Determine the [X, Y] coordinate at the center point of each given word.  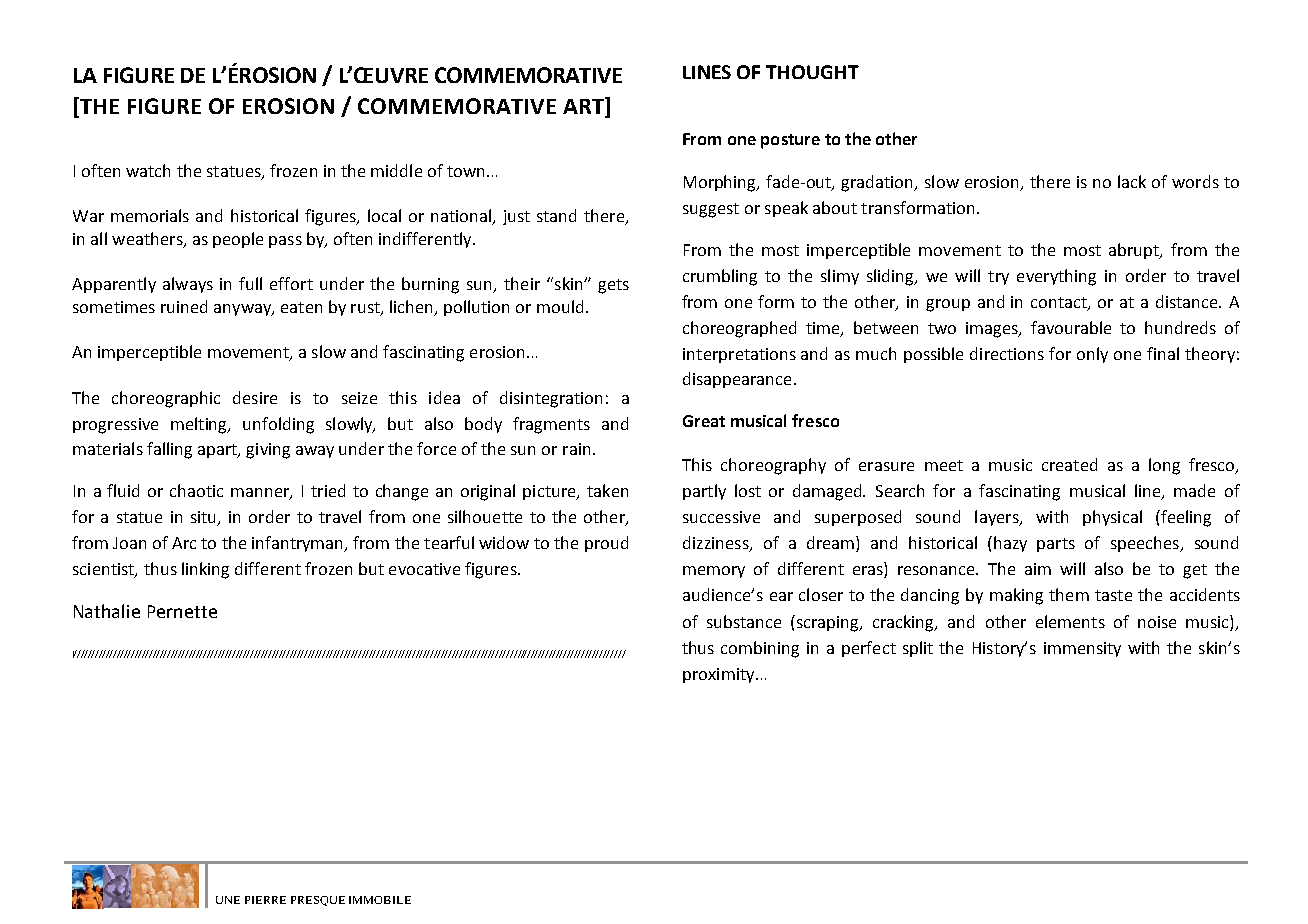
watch [148, 170]
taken [607, 490]
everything [1056, 277]
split [918, 649]
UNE [228, 900]
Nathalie [107, 611]
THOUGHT [812, 72]
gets [613, 286]
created [1069, 464]
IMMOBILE [380, 900]
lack [1132, 181]
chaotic [196, 490]
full [250, 283]
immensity [1082, 649]
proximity [720, 675]
